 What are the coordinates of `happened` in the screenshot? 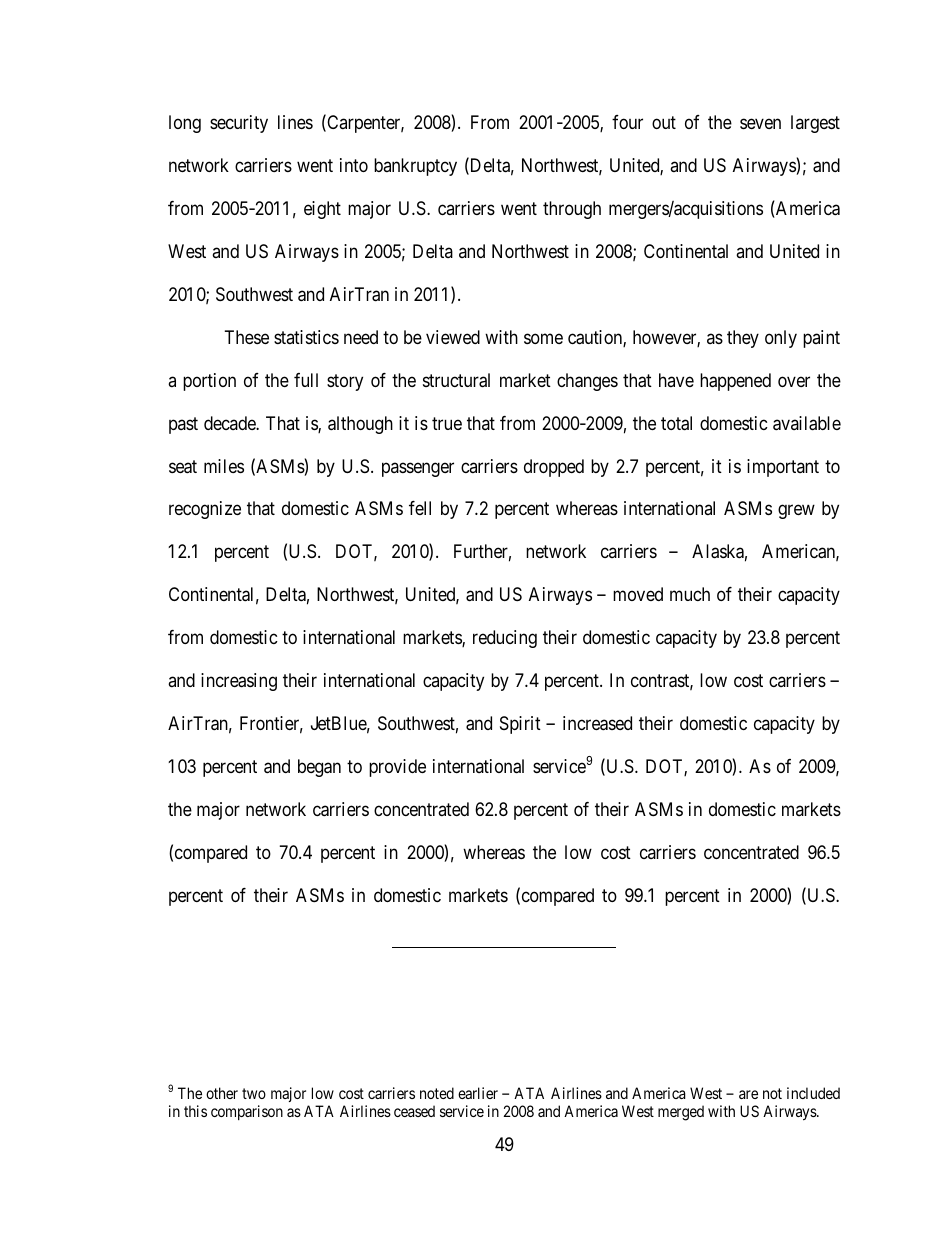 It's located at (735, 382).
